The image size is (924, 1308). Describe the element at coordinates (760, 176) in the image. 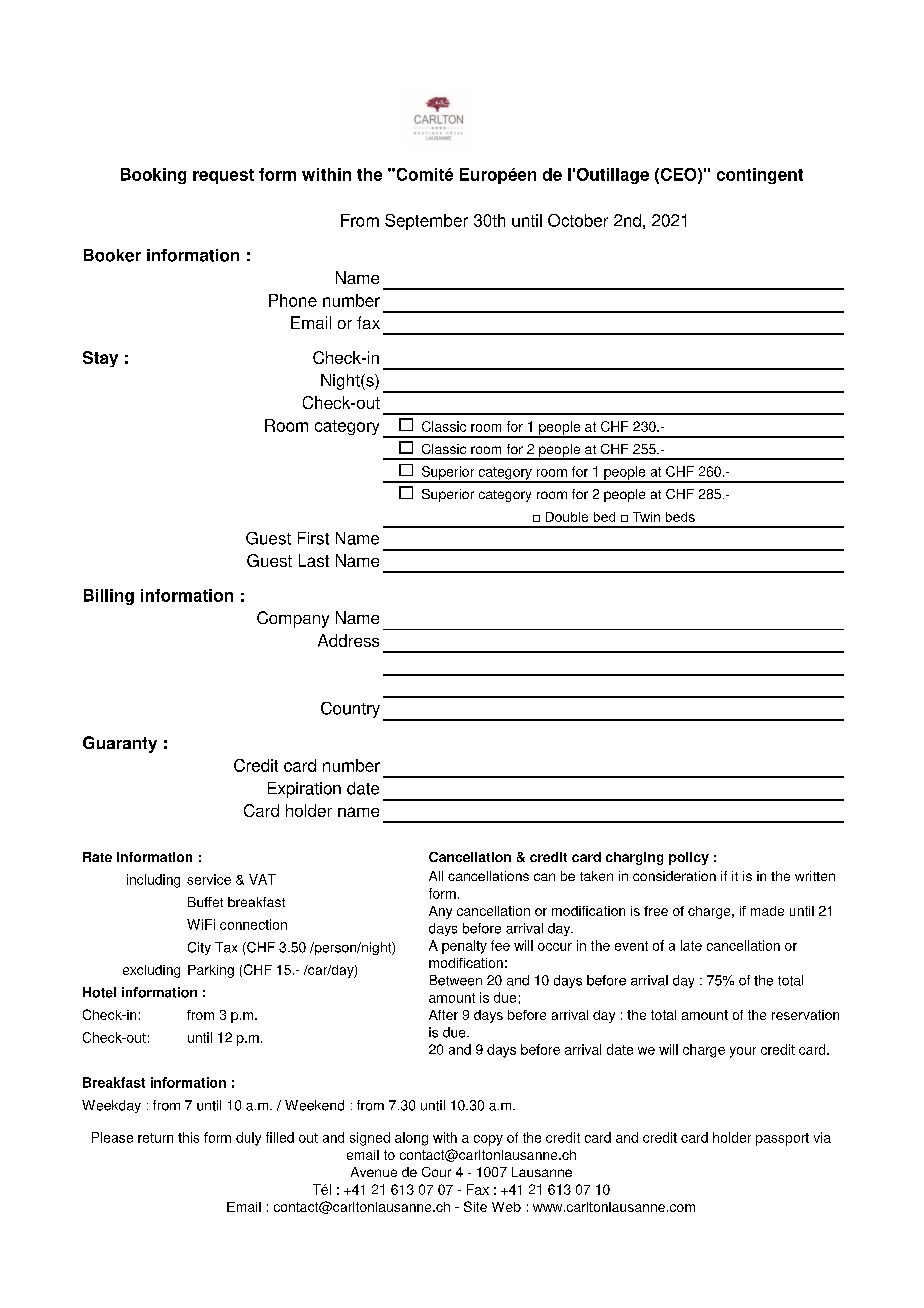

I see `contingent` at that location.
